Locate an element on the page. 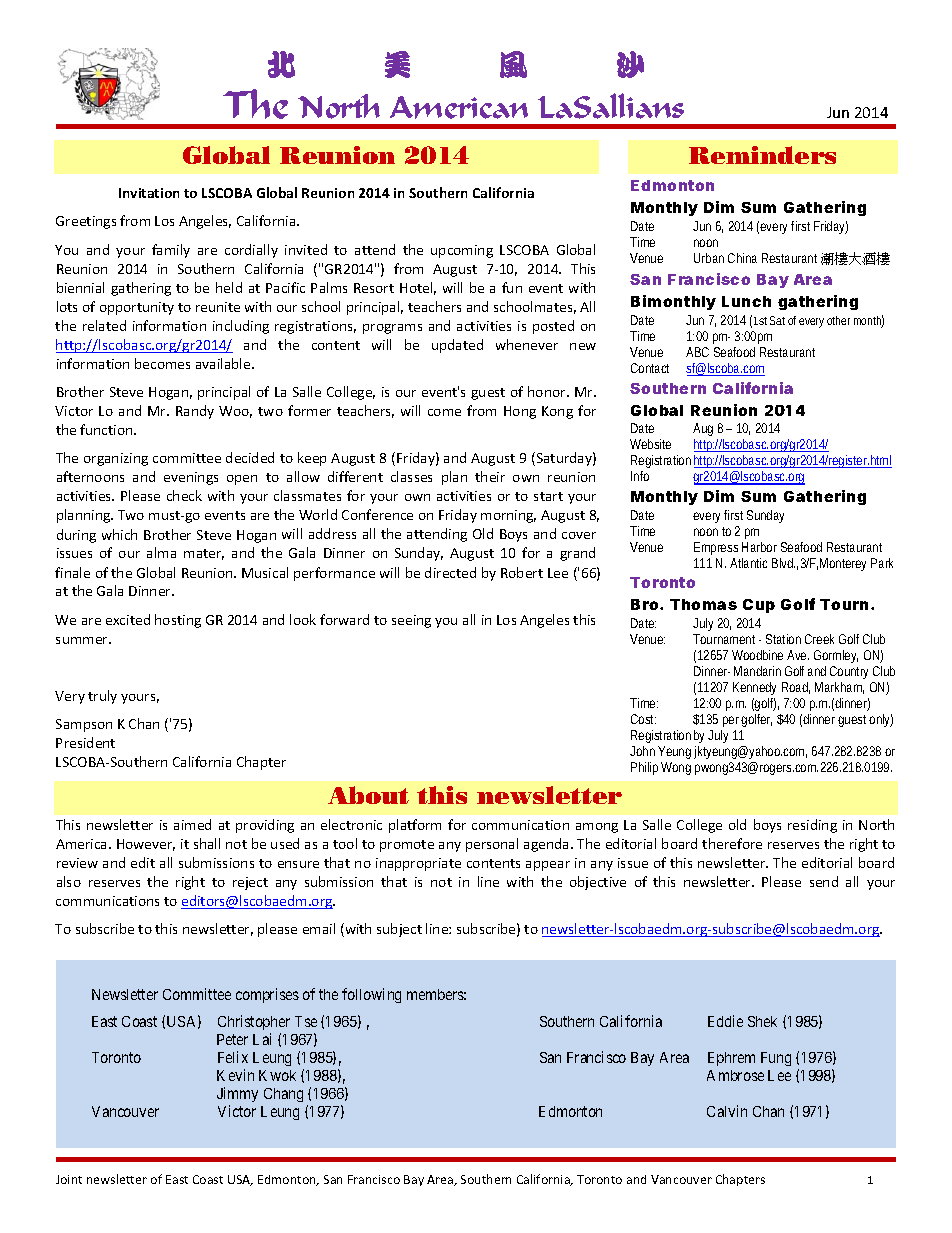  reject is located at coordinates (250, 883).
